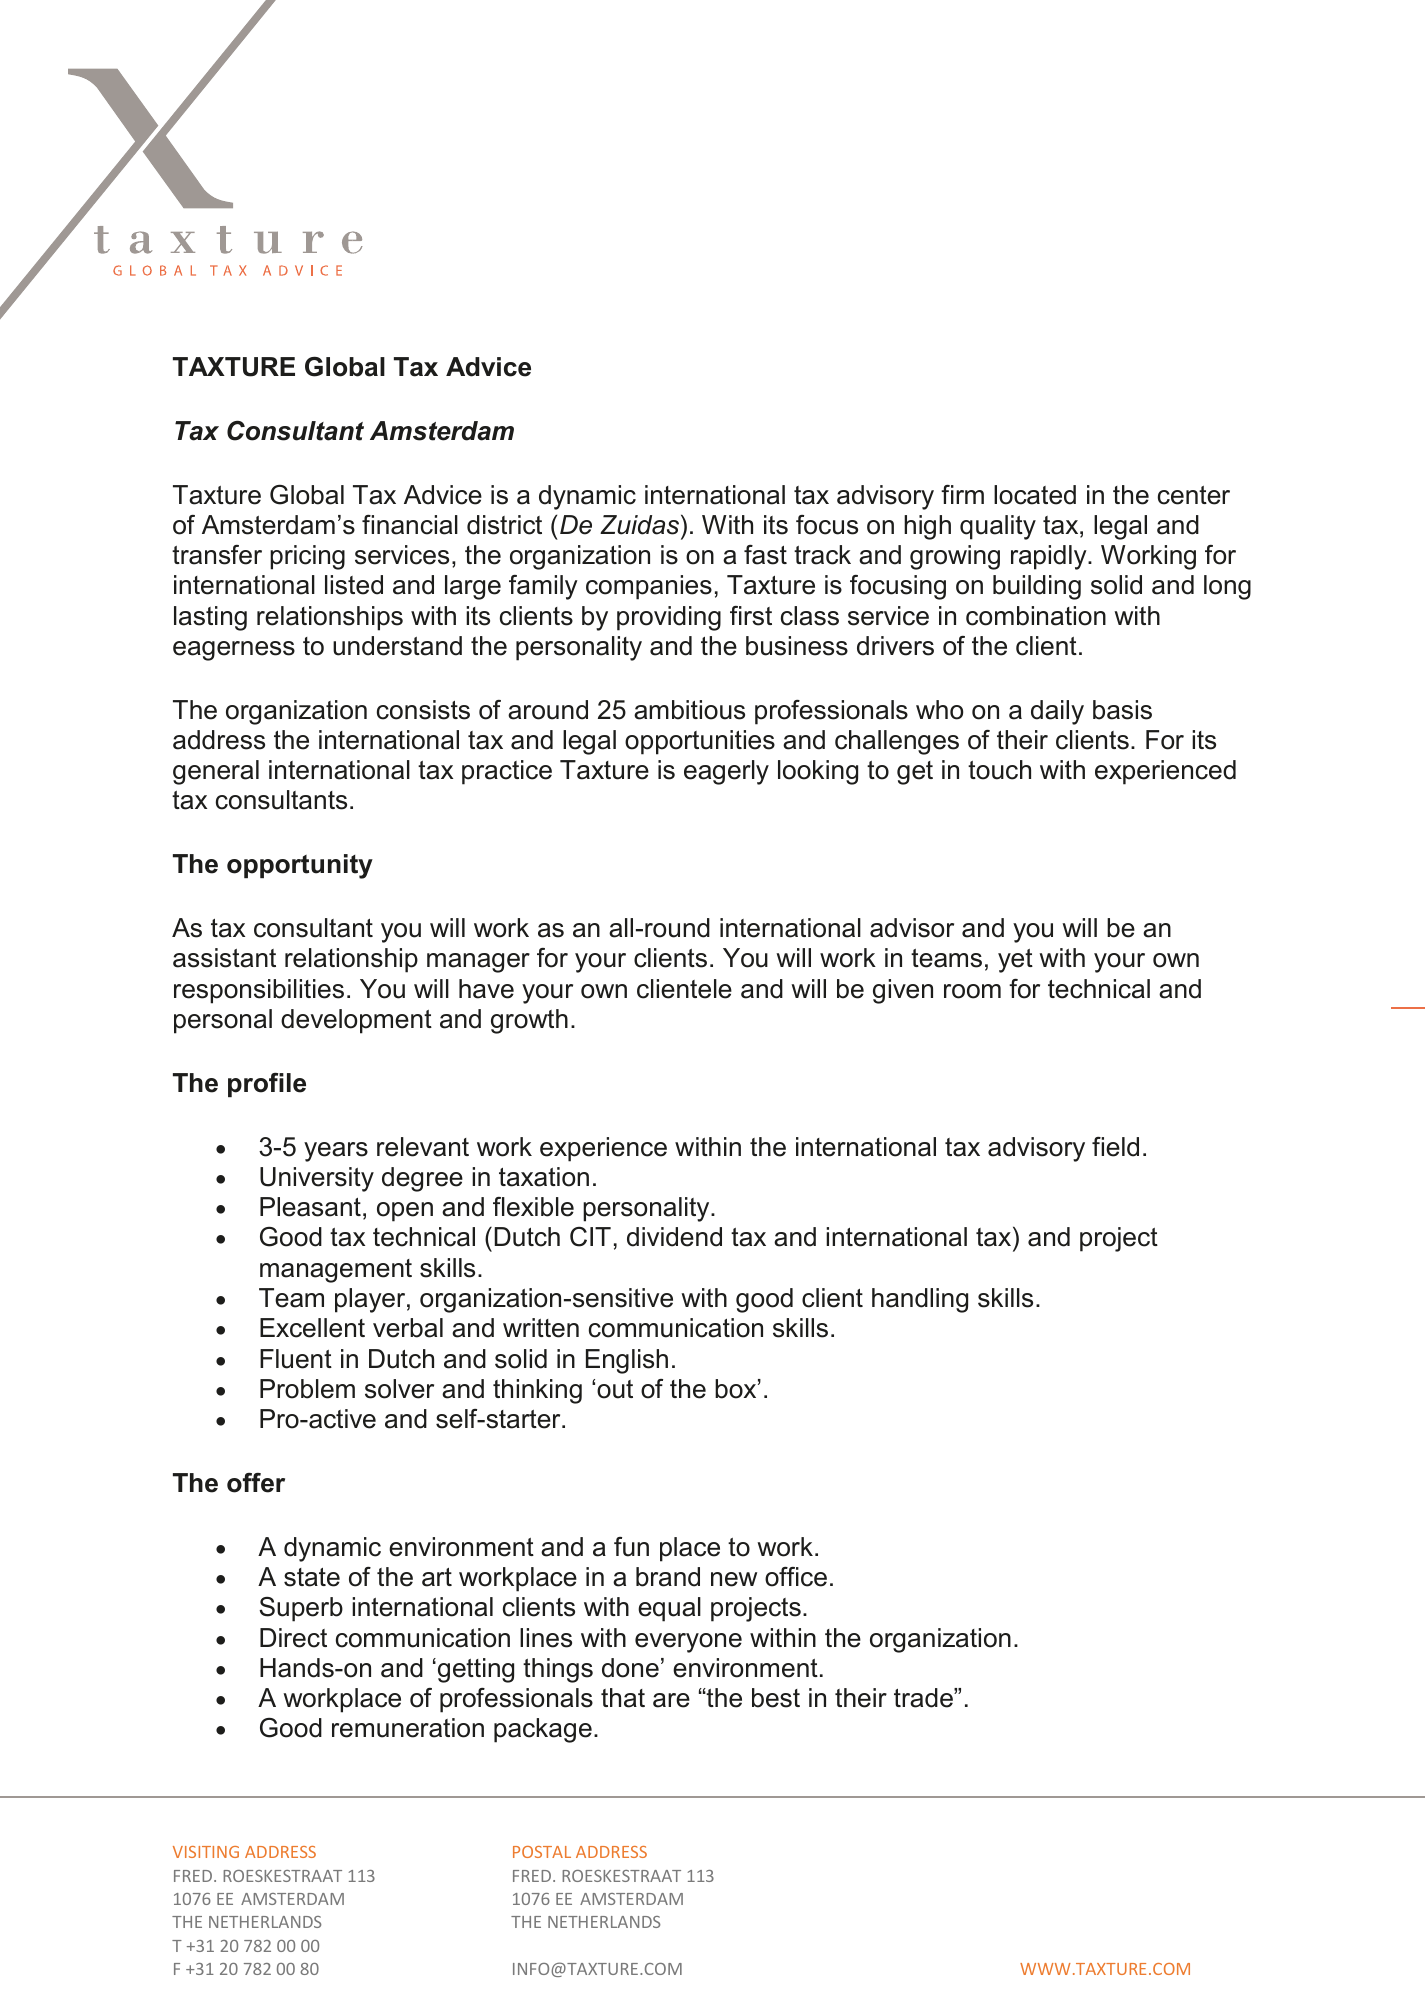 The image size is (1425, 2015). What do you see at coordinates (317, 1179) in the page?
I see `University` at bounding box center [317, 1179].
